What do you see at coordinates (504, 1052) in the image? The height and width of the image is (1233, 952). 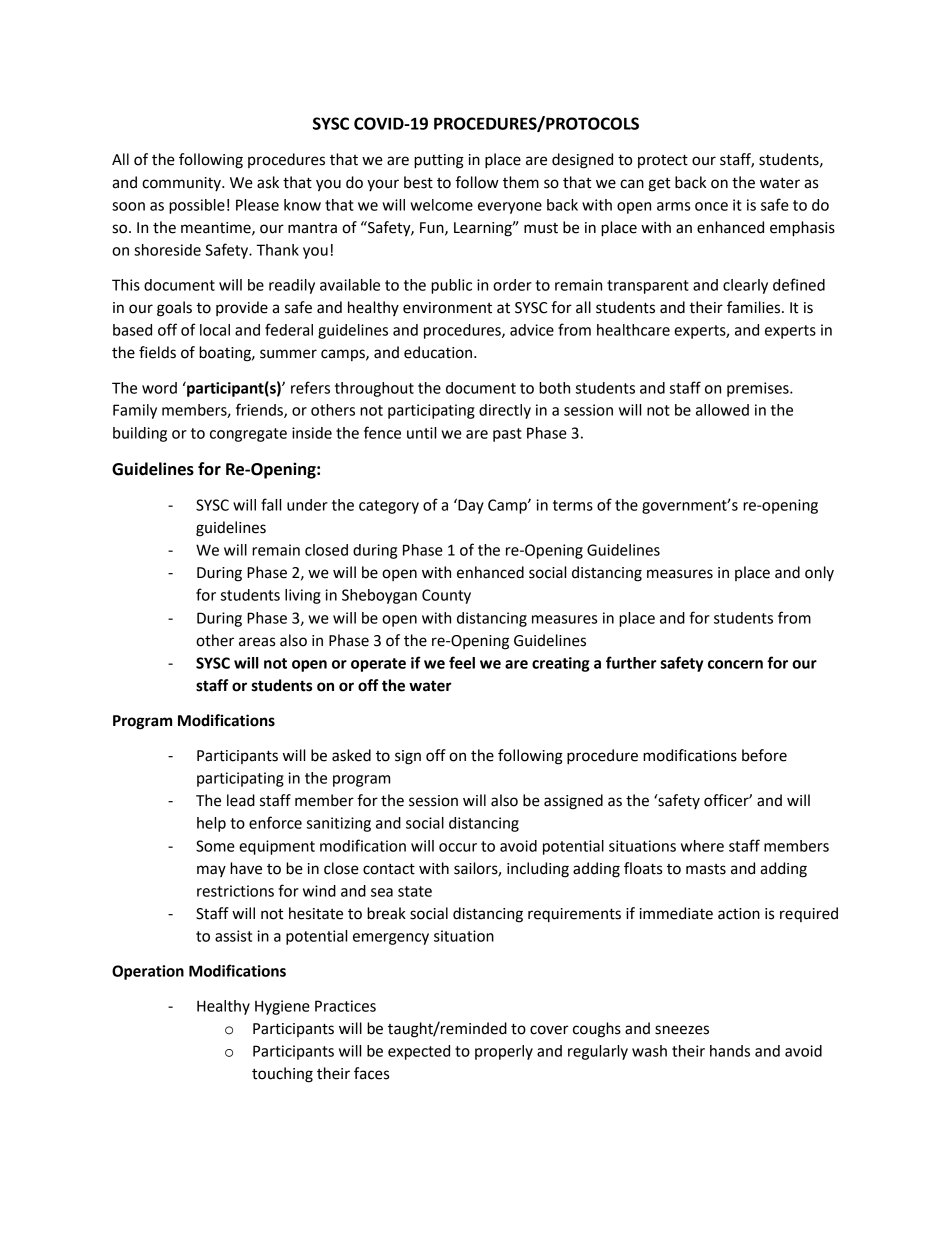 I see `properly` at bounding box center [504, 1052].
